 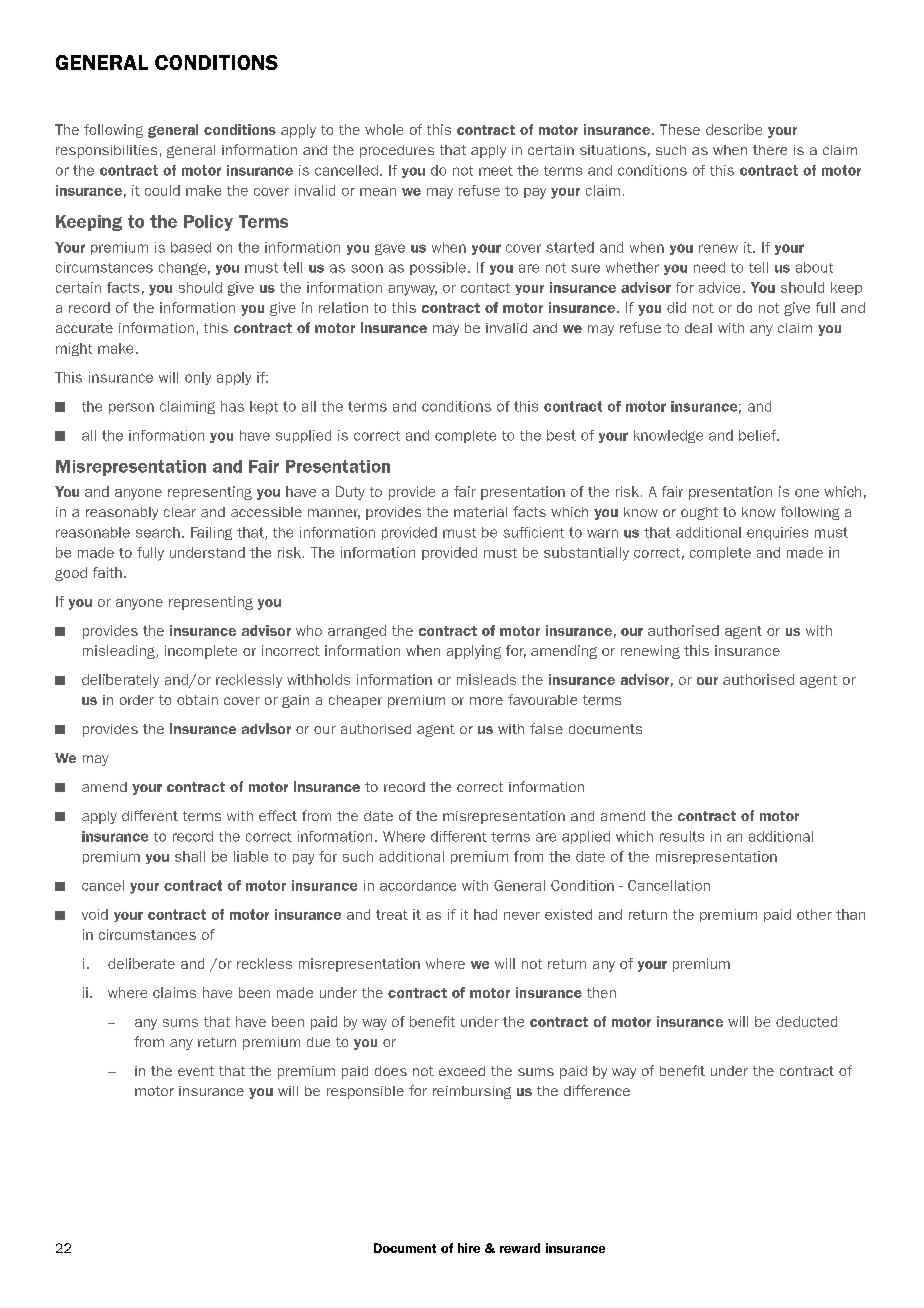 I want to click on hire, so click(x=469, y=1248).
